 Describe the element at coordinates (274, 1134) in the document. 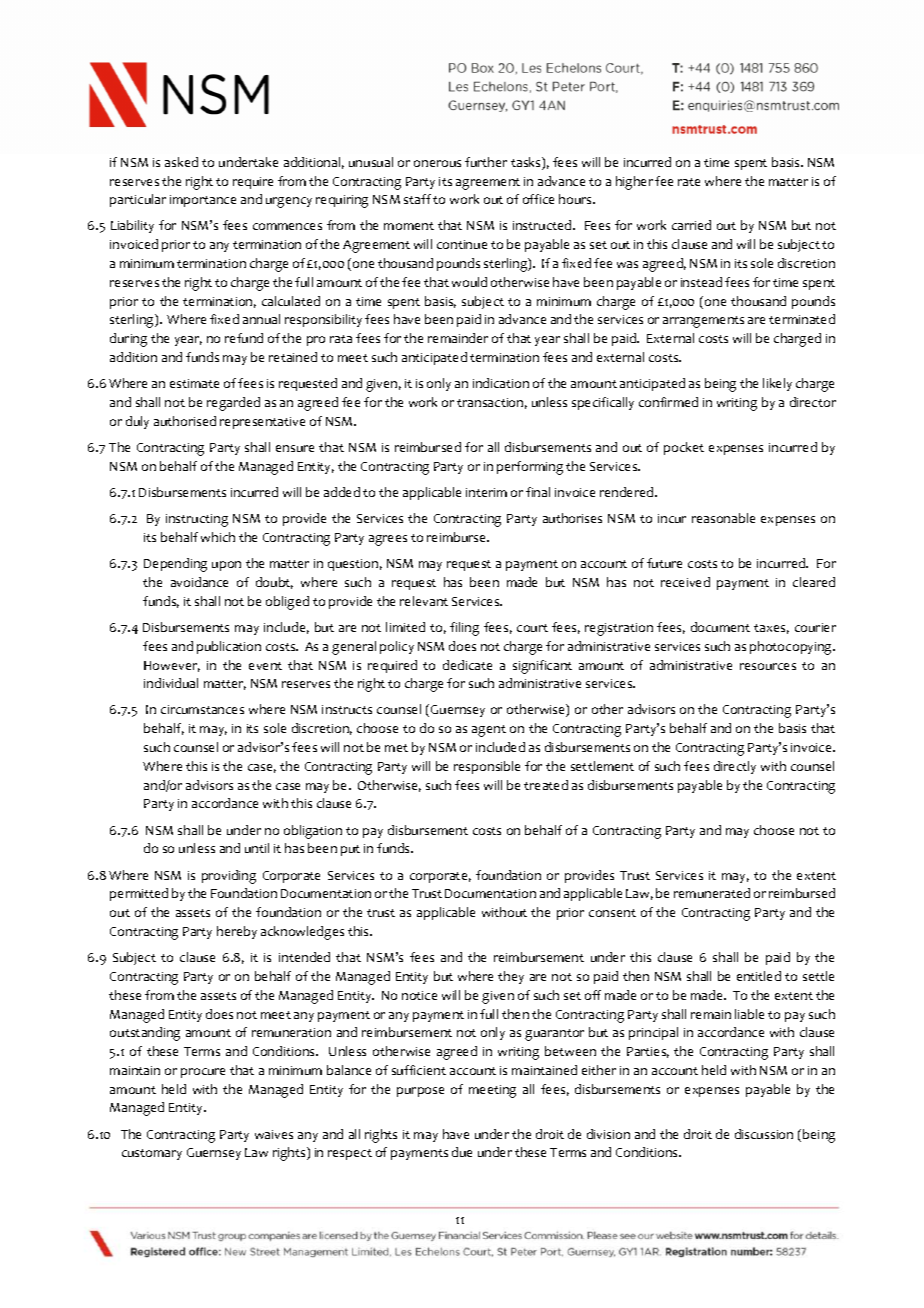

I see `waives` at that location.
